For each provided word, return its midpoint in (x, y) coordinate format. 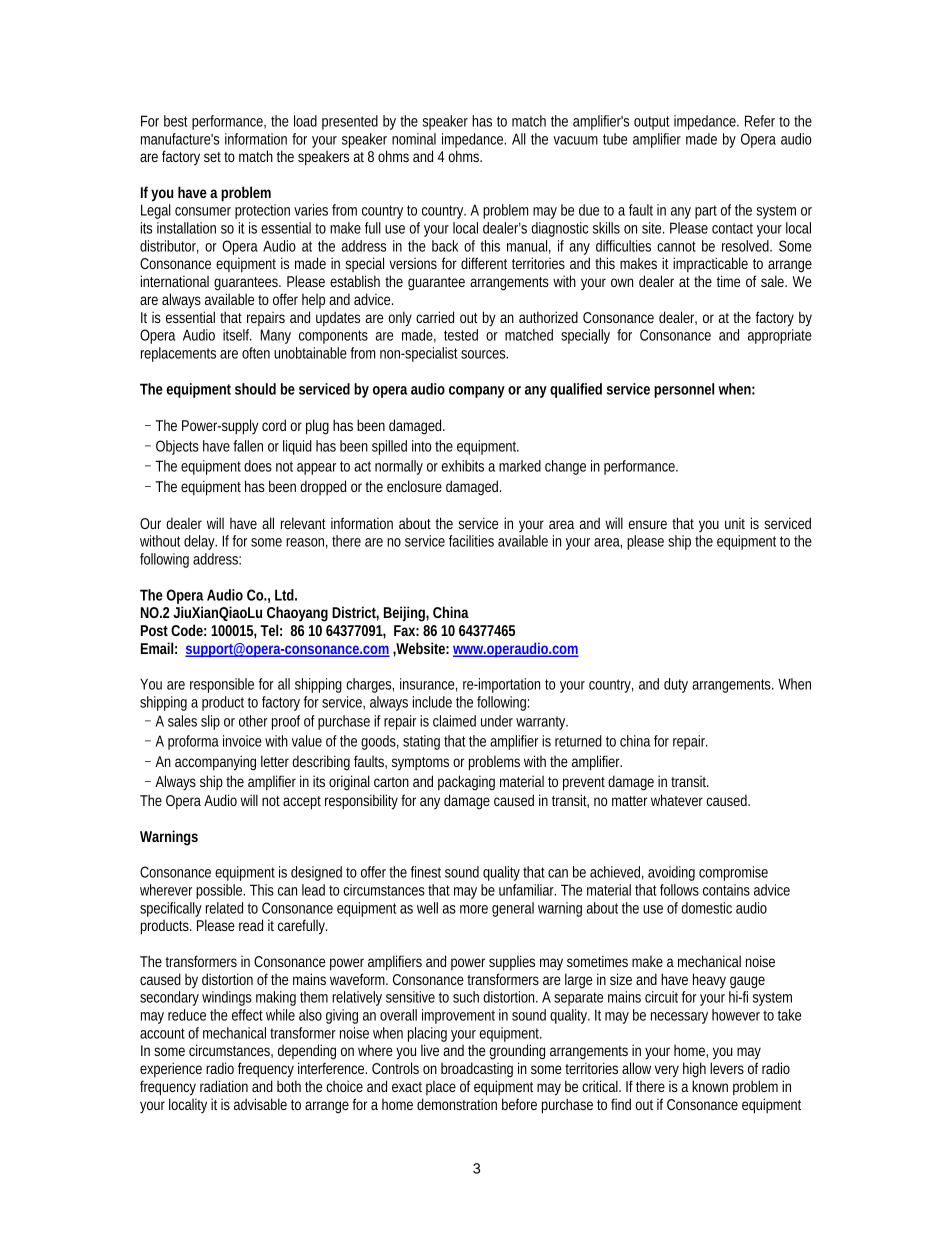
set (214, 157)
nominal (414, 139)
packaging (466, 783)
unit (735, 523)
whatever (677, 800)
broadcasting (477, 1070)
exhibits (462, 466)
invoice (242, 741)
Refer (760, 121)
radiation (224, 1086)
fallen (248, 446)
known (710, 1086)
